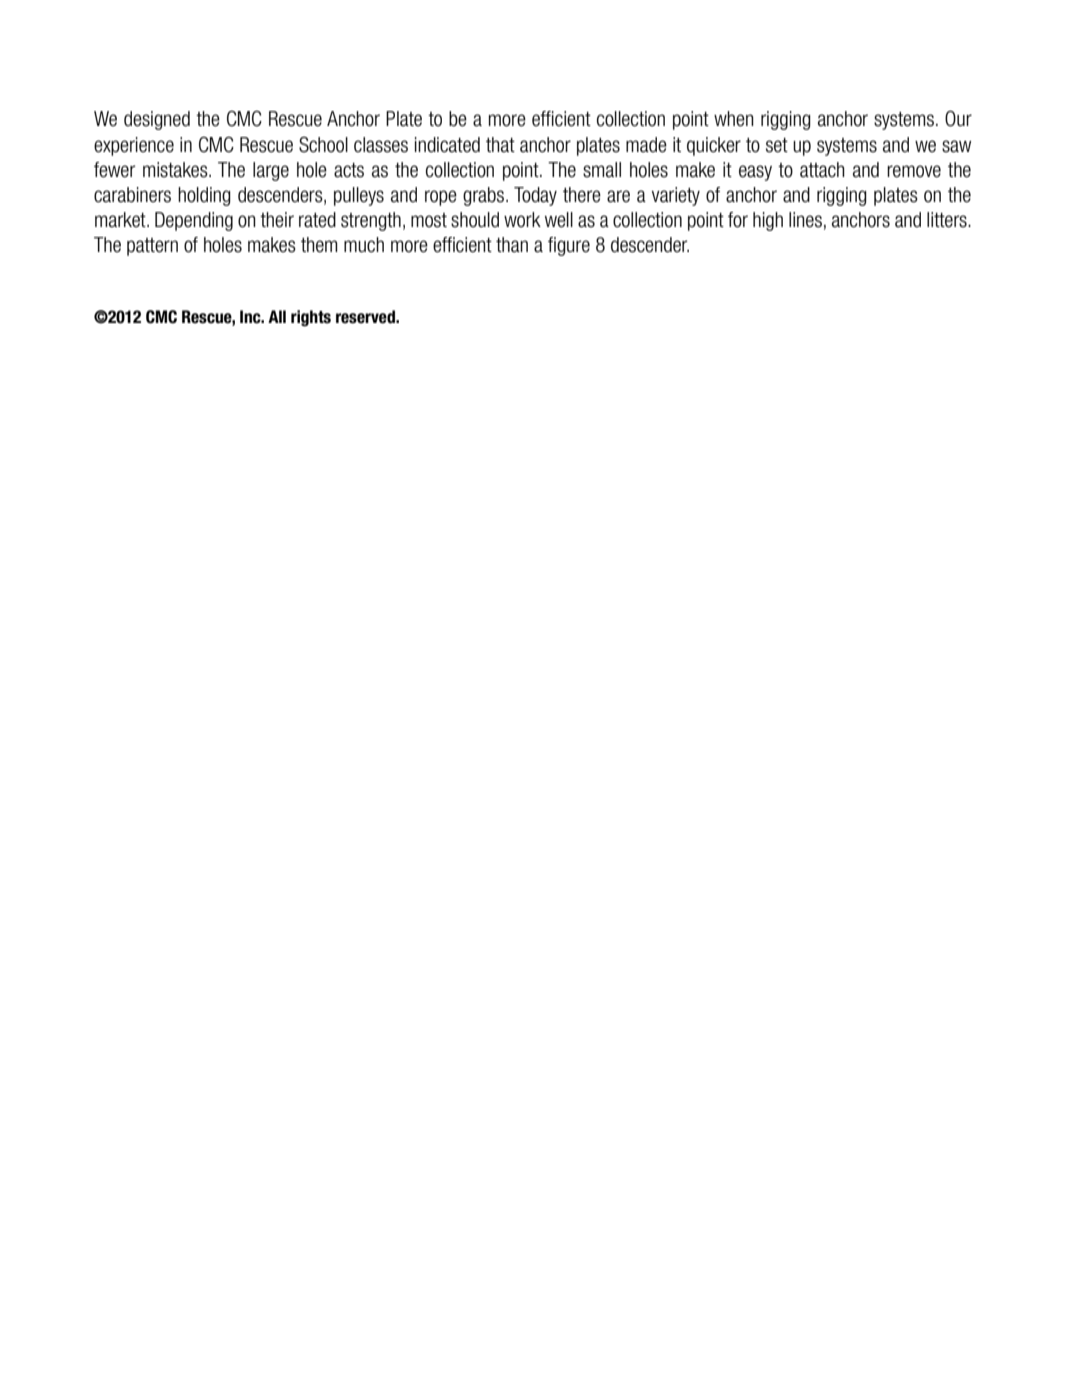 The height and width of the screenshot is (1380, 1067). I want to click on designed, so click(157, 120).
